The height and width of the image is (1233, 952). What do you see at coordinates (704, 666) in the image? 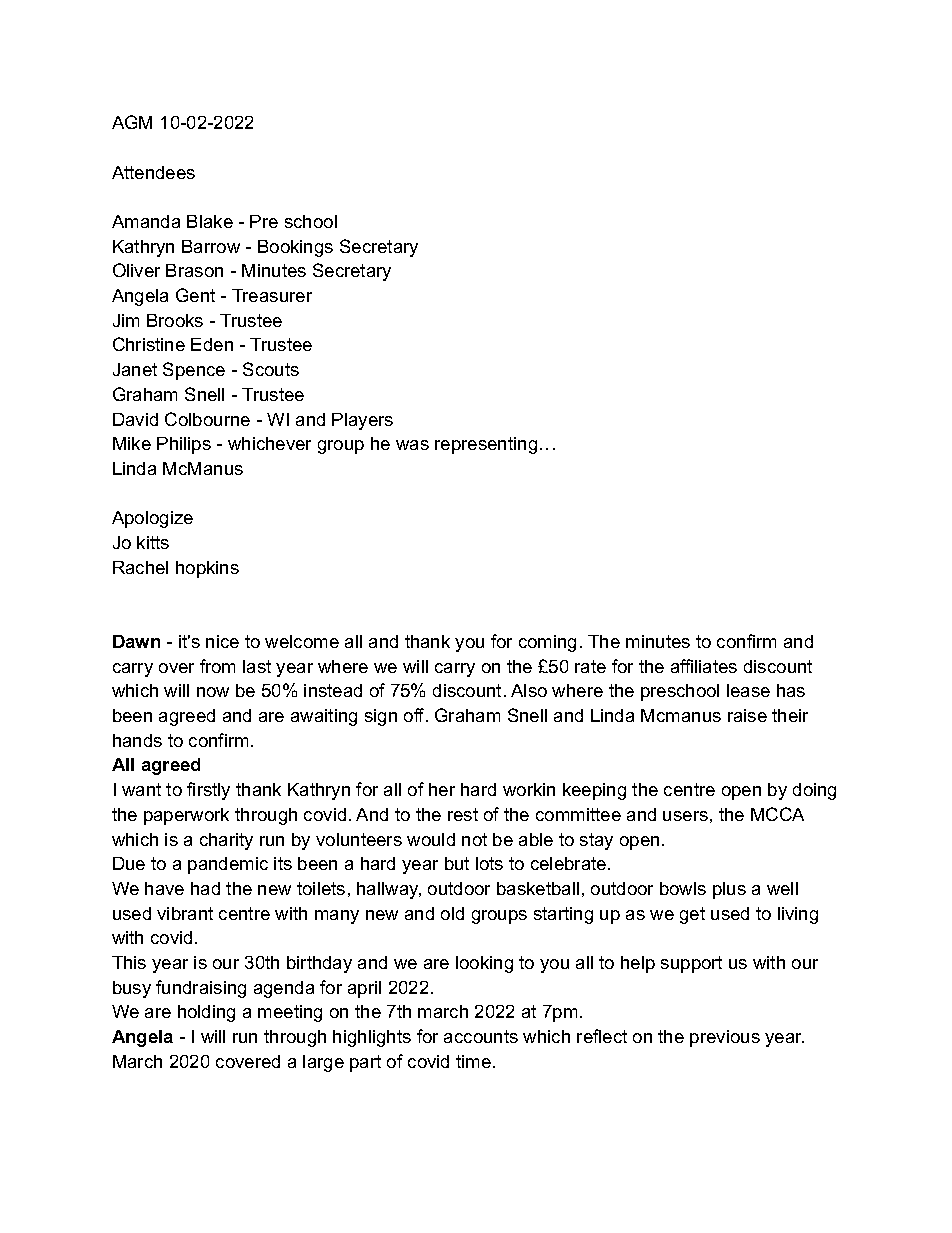
I see `affiliates` at bounding box center [704, 666].
